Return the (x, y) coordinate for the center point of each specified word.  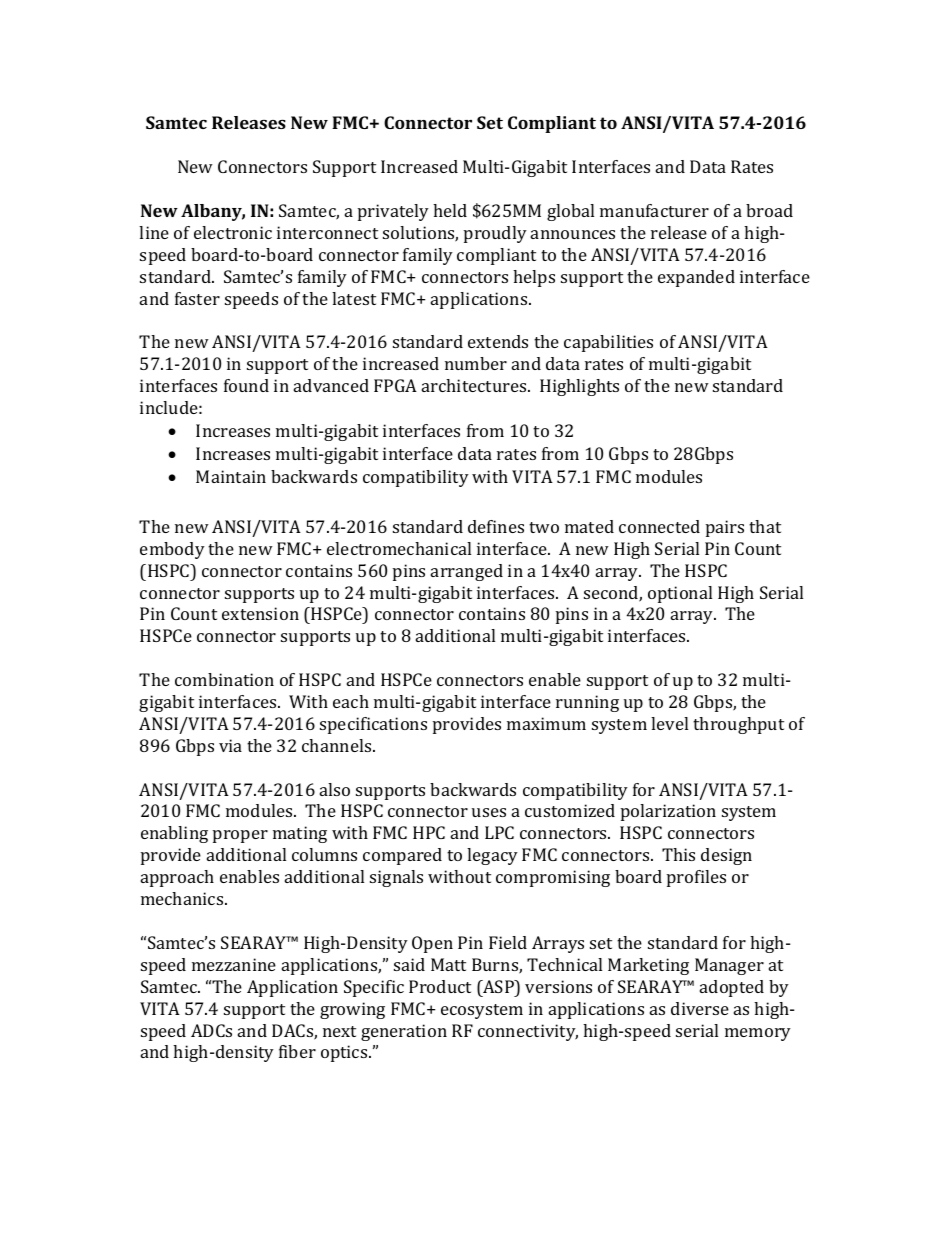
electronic (233, 232)
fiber (297, 1051)
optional (680, 594)
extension (260, 613)
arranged (467, 572)
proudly (495, 234)
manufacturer (654, 210)
